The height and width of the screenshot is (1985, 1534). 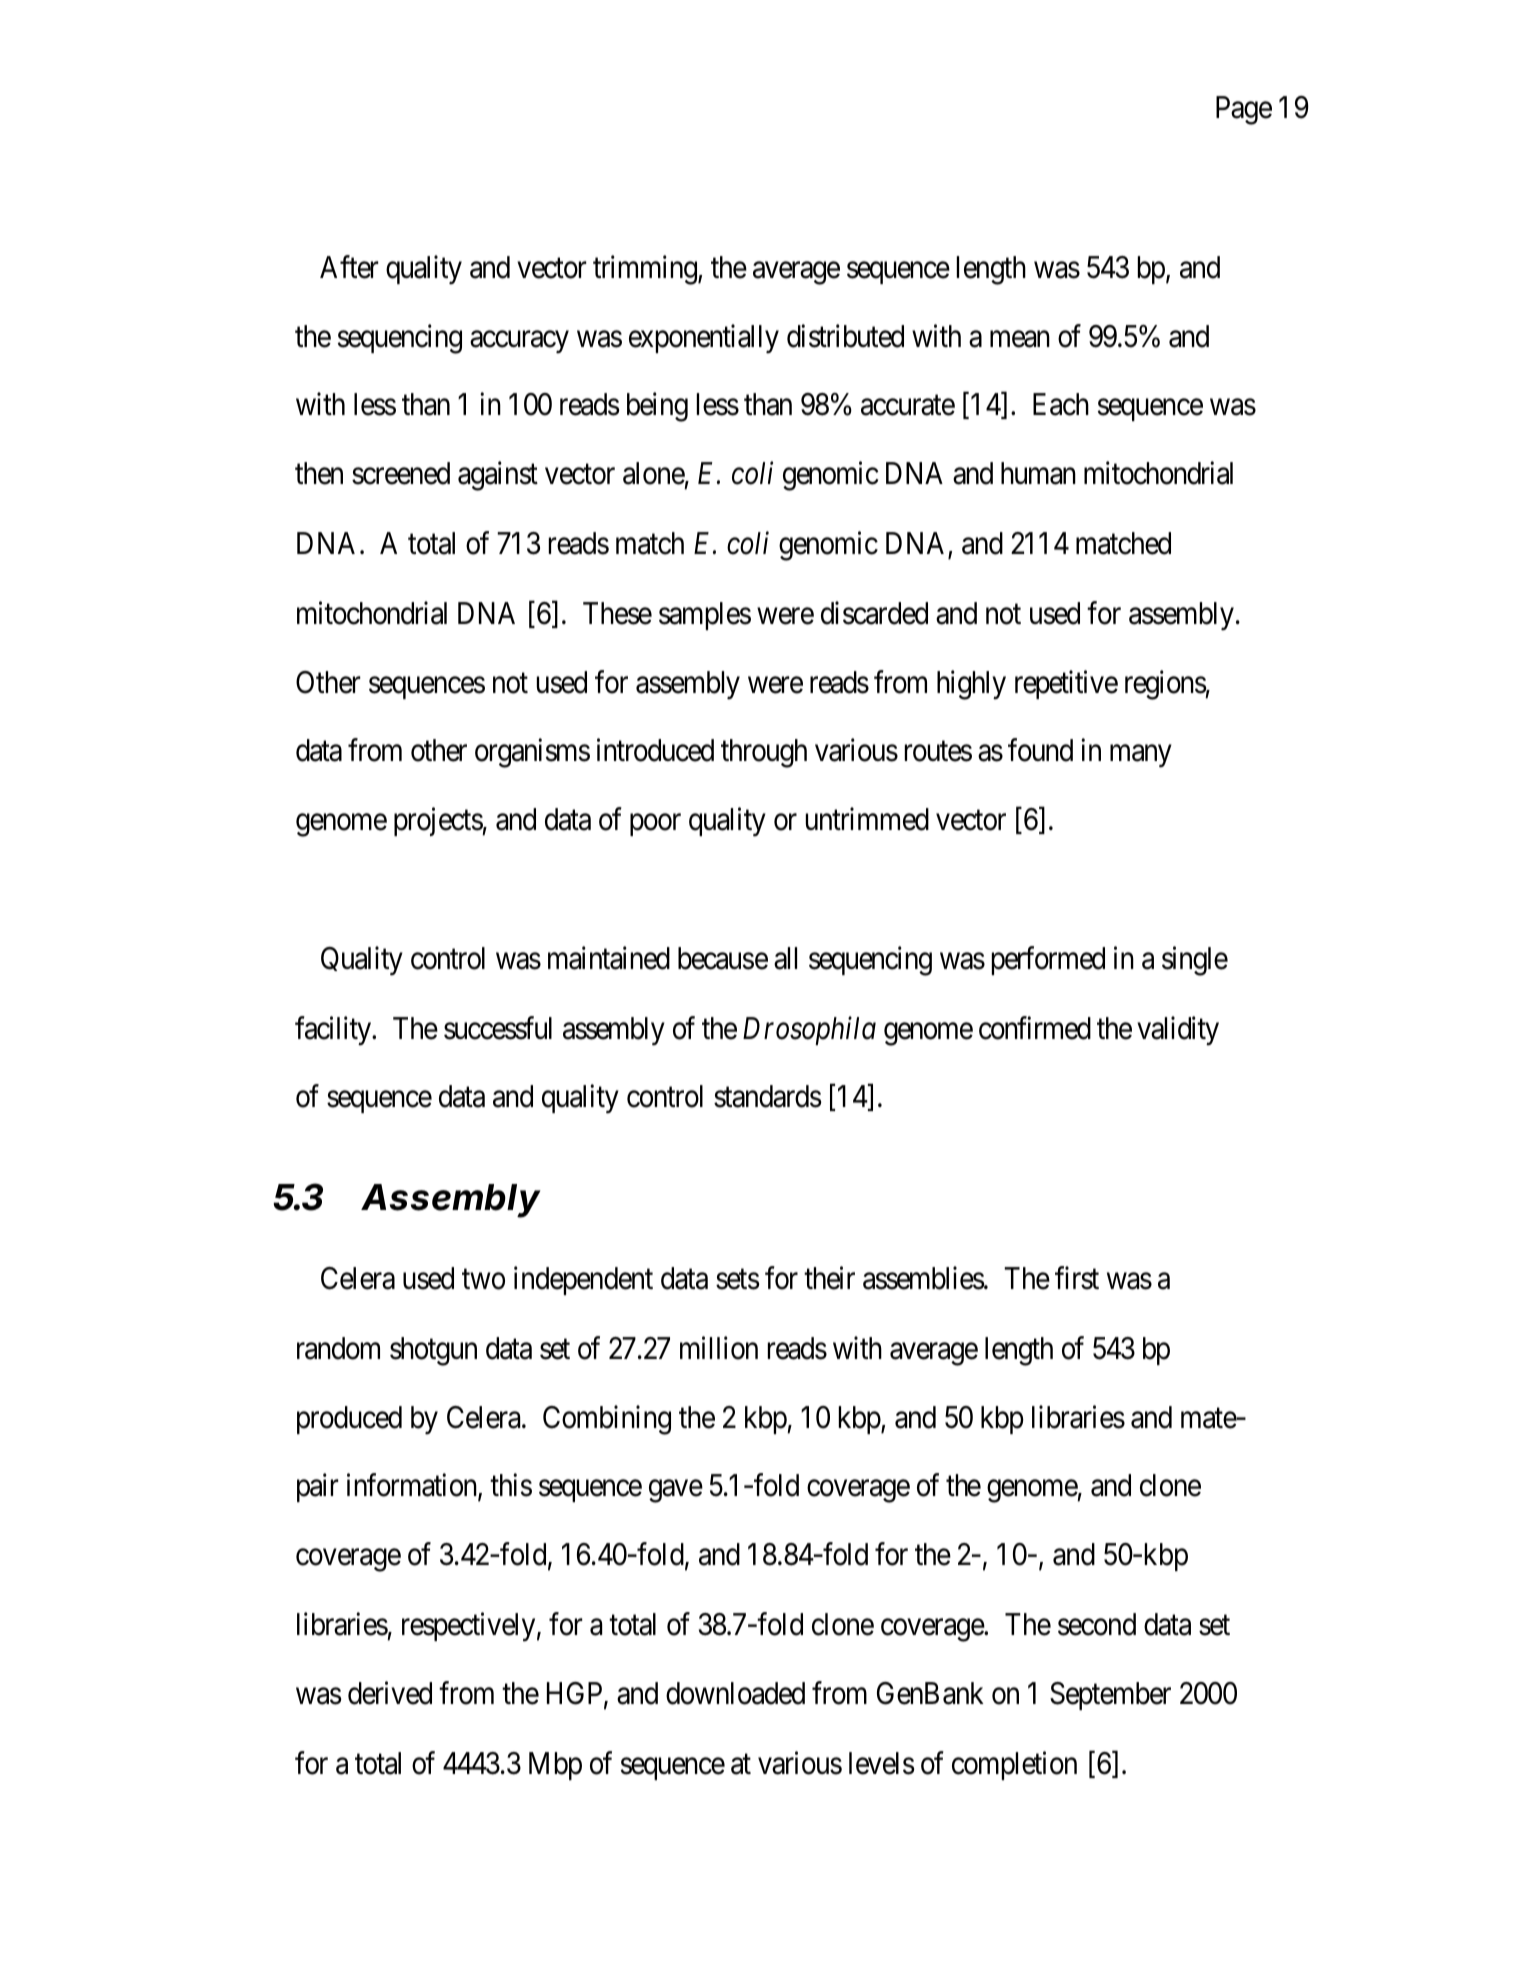 I want to click on derived, so click(x=390, y=1693).
